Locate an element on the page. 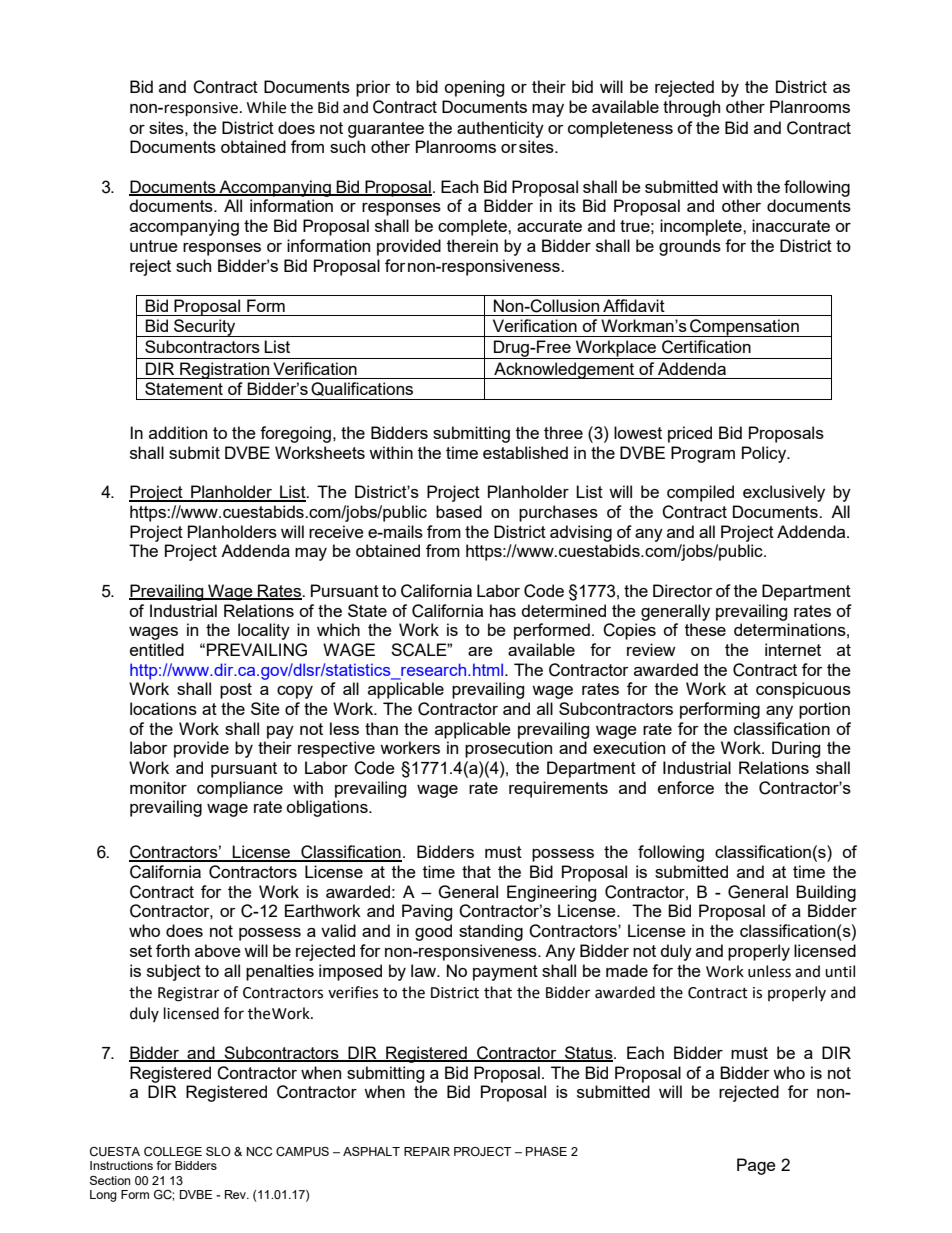  through is located at coordinates (691, 108).
